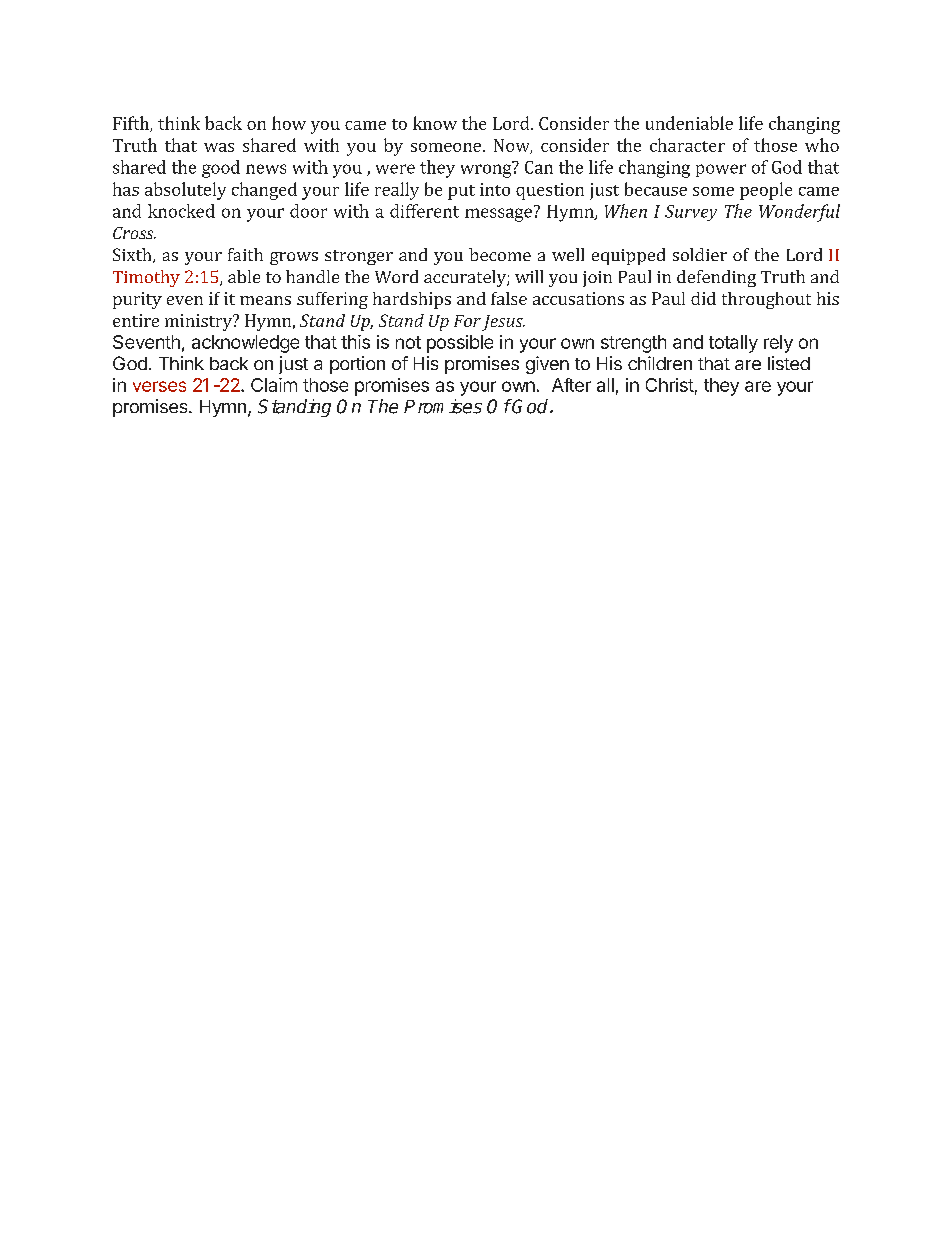  I want to click on Fifth, so click(132, 124).
